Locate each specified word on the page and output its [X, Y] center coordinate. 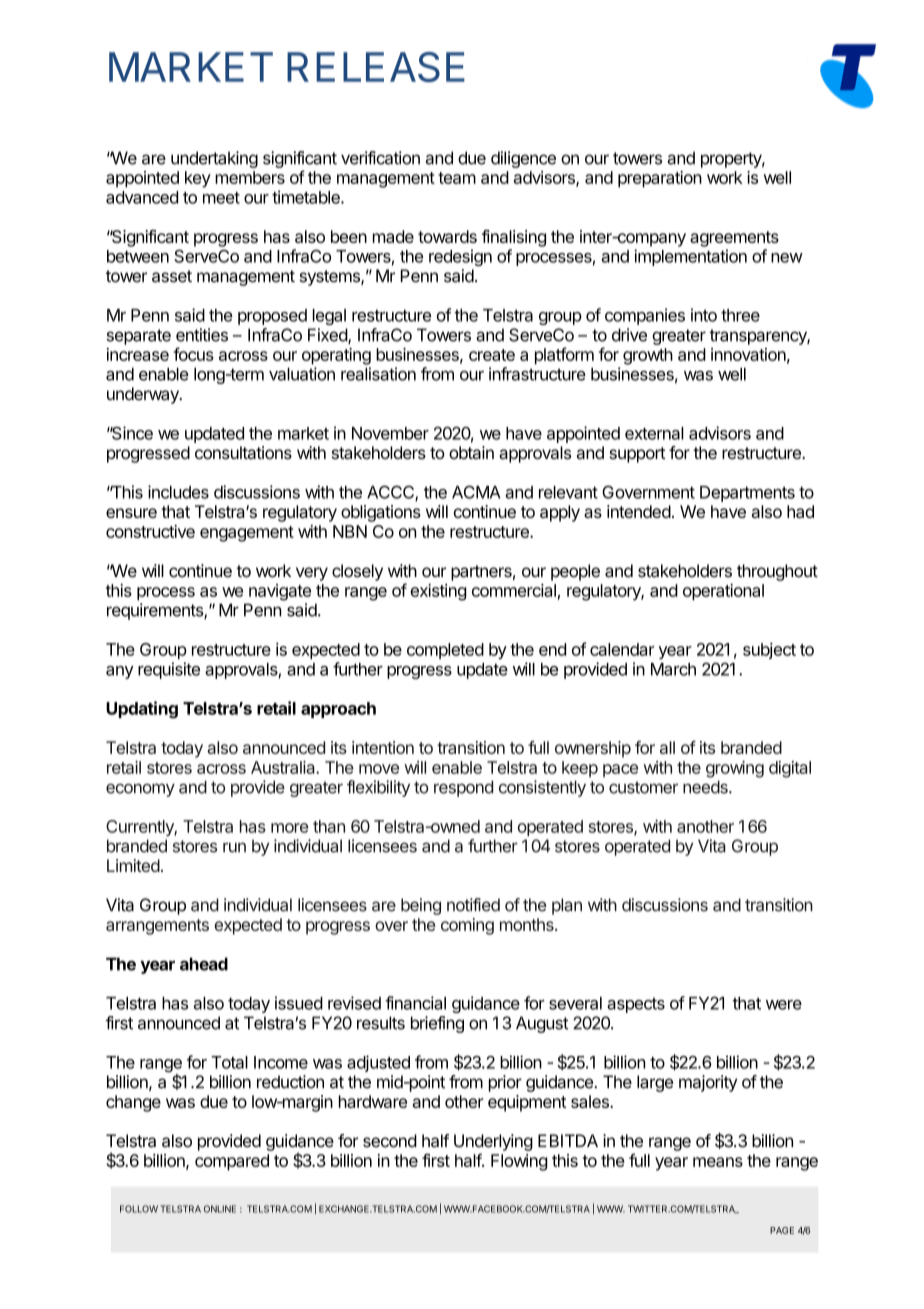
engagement [247, 534]
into [704, 315]
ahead [204, 964]
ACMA [476, 492]
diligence [523, 159]
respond [463, 788]
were [784, 1005]
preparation [660, 179]
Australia [284, 767]
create [492, 355]
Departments [747, 494]
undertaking [214, 159]
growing [735, 769]
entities [202, 335]
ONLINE [220, 1209]
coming [467, 926]
